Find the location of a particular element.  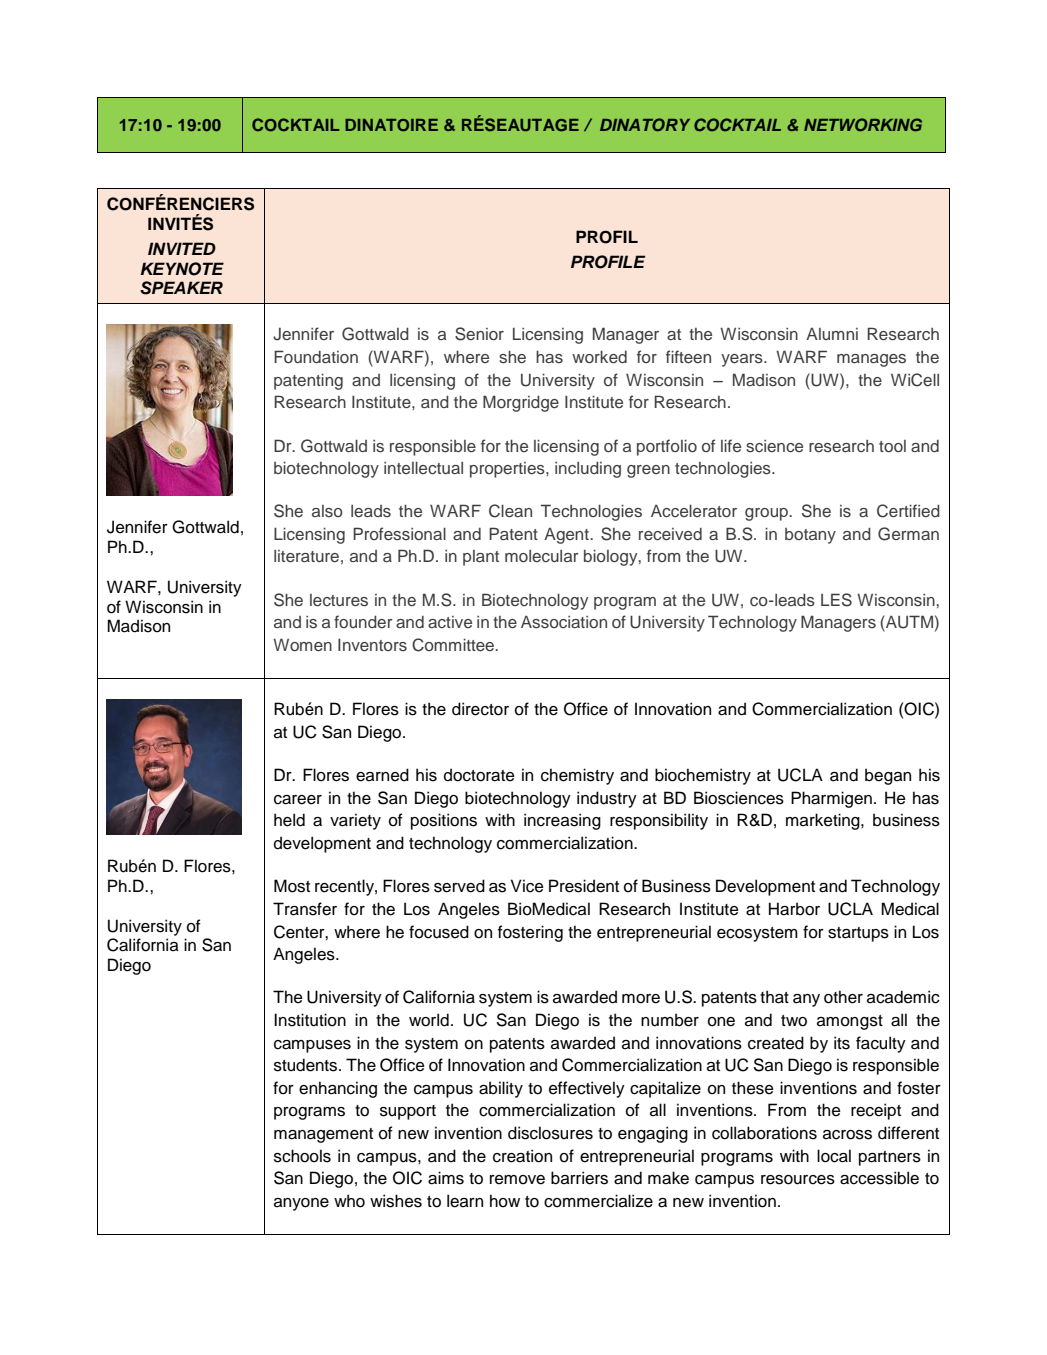

Vice is located at coordinates (527, 886).
